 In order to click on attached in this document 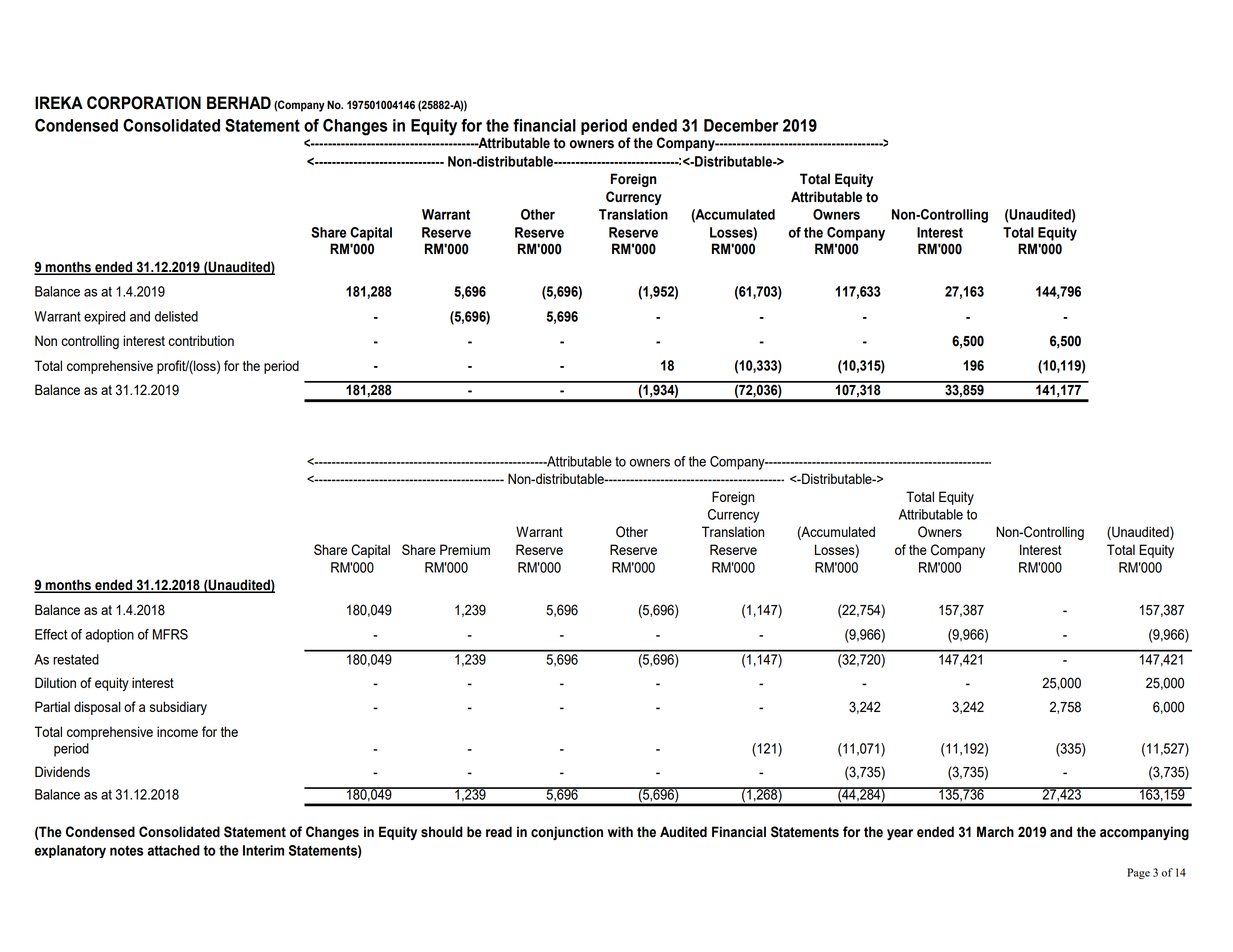, I will do `click(173, 850)`.
